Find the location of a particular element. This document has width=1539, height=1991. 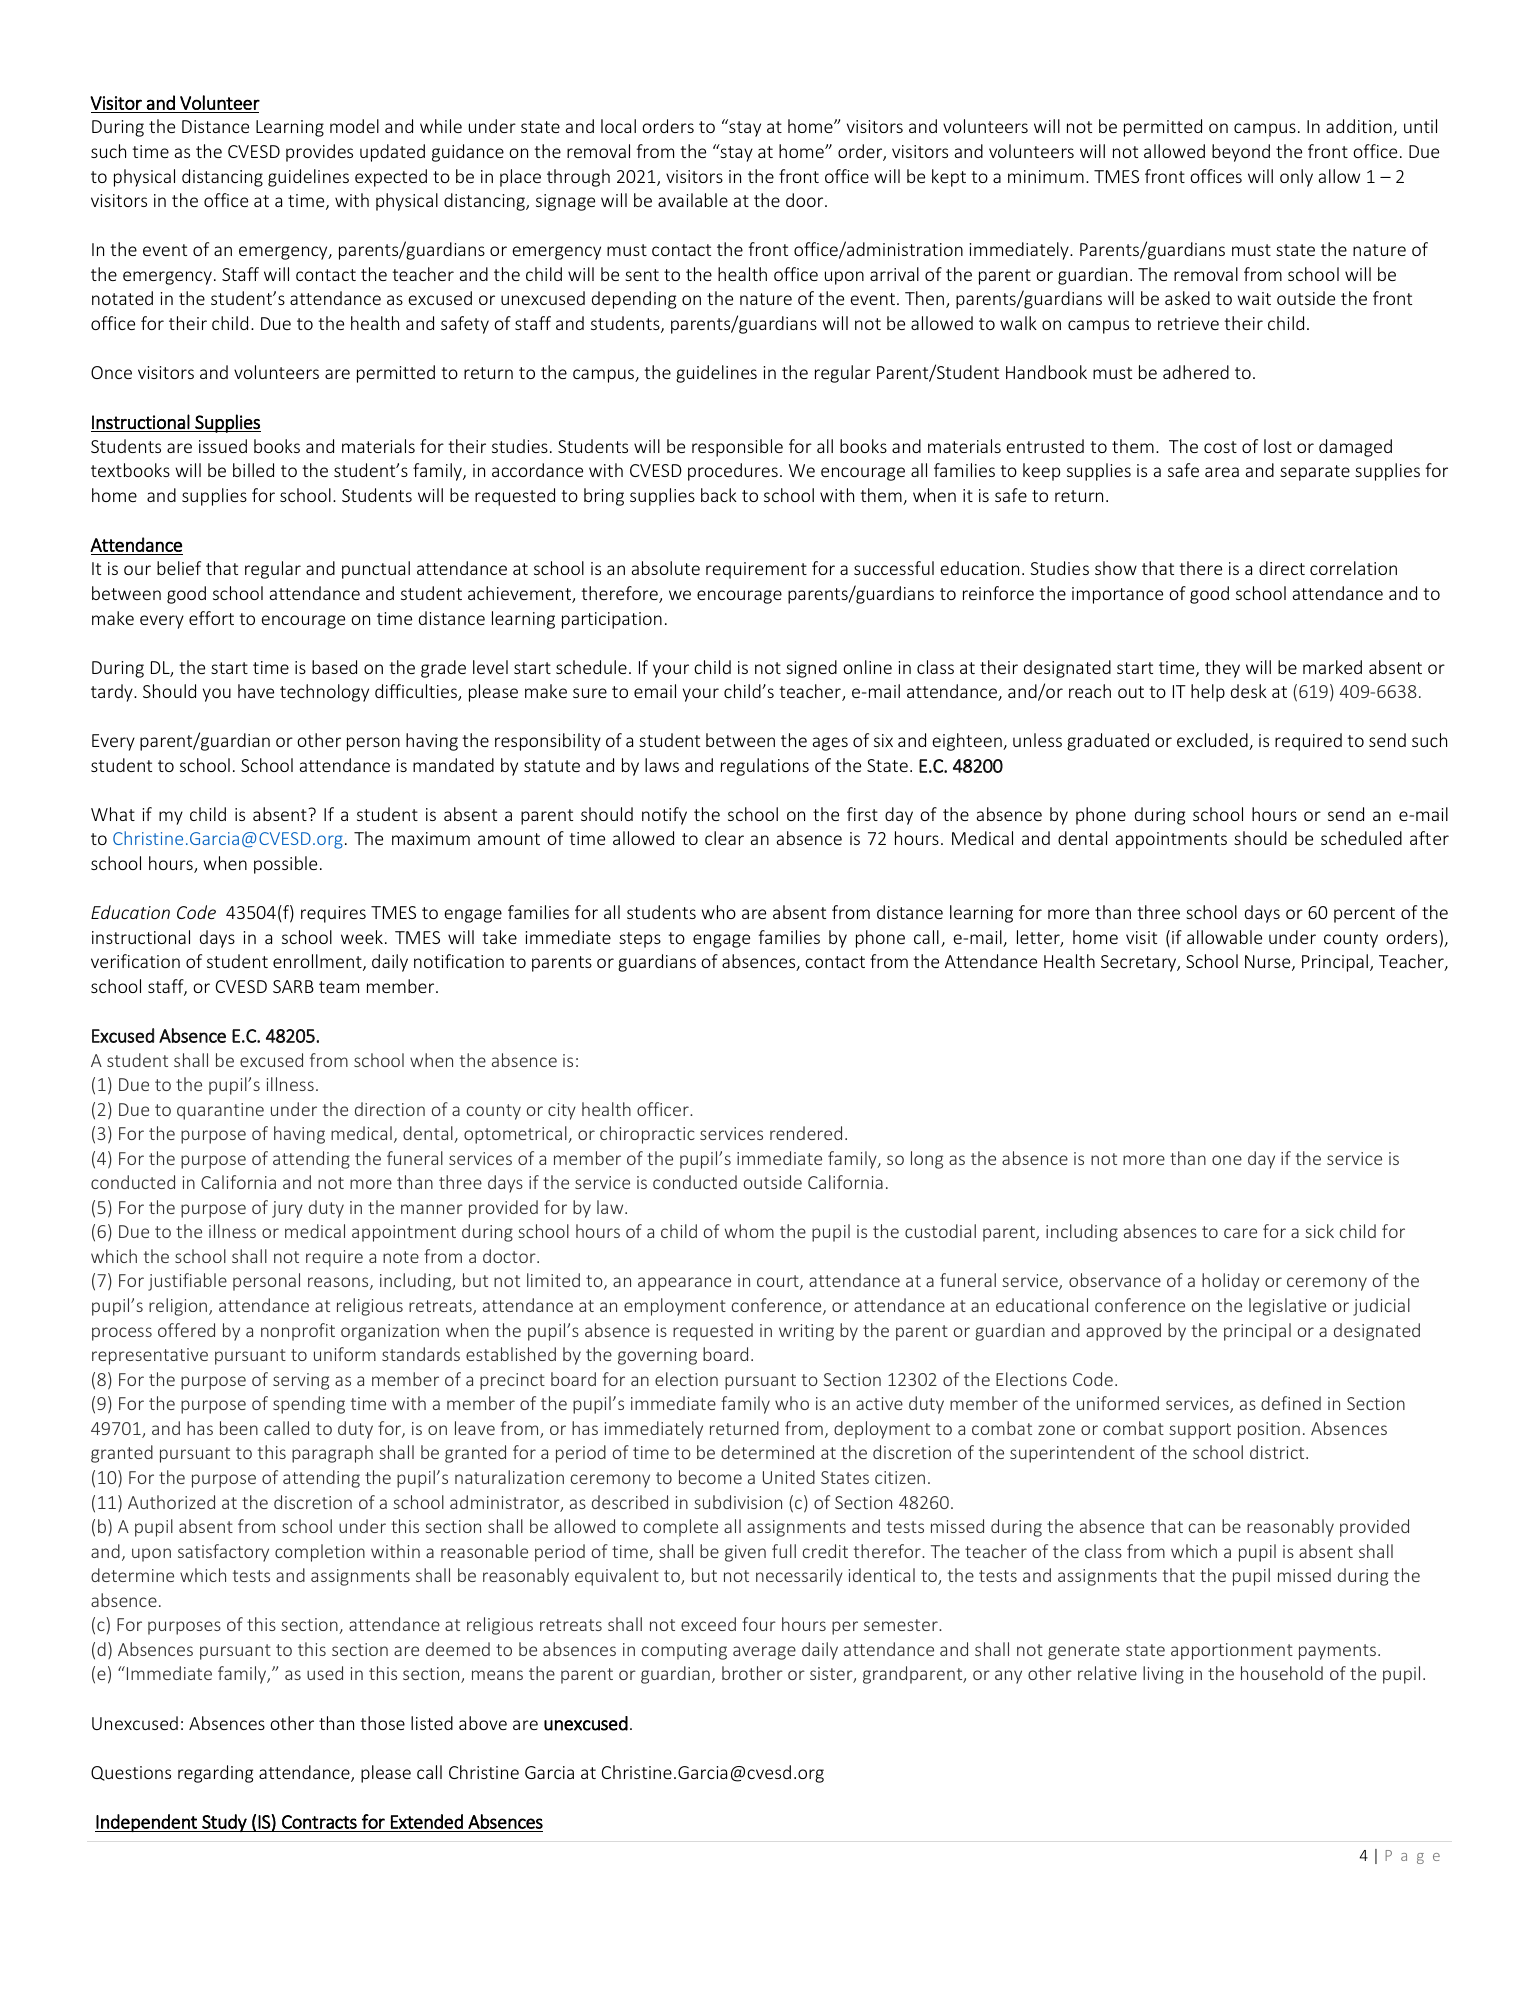

door is located at coordinates (806, 200).
